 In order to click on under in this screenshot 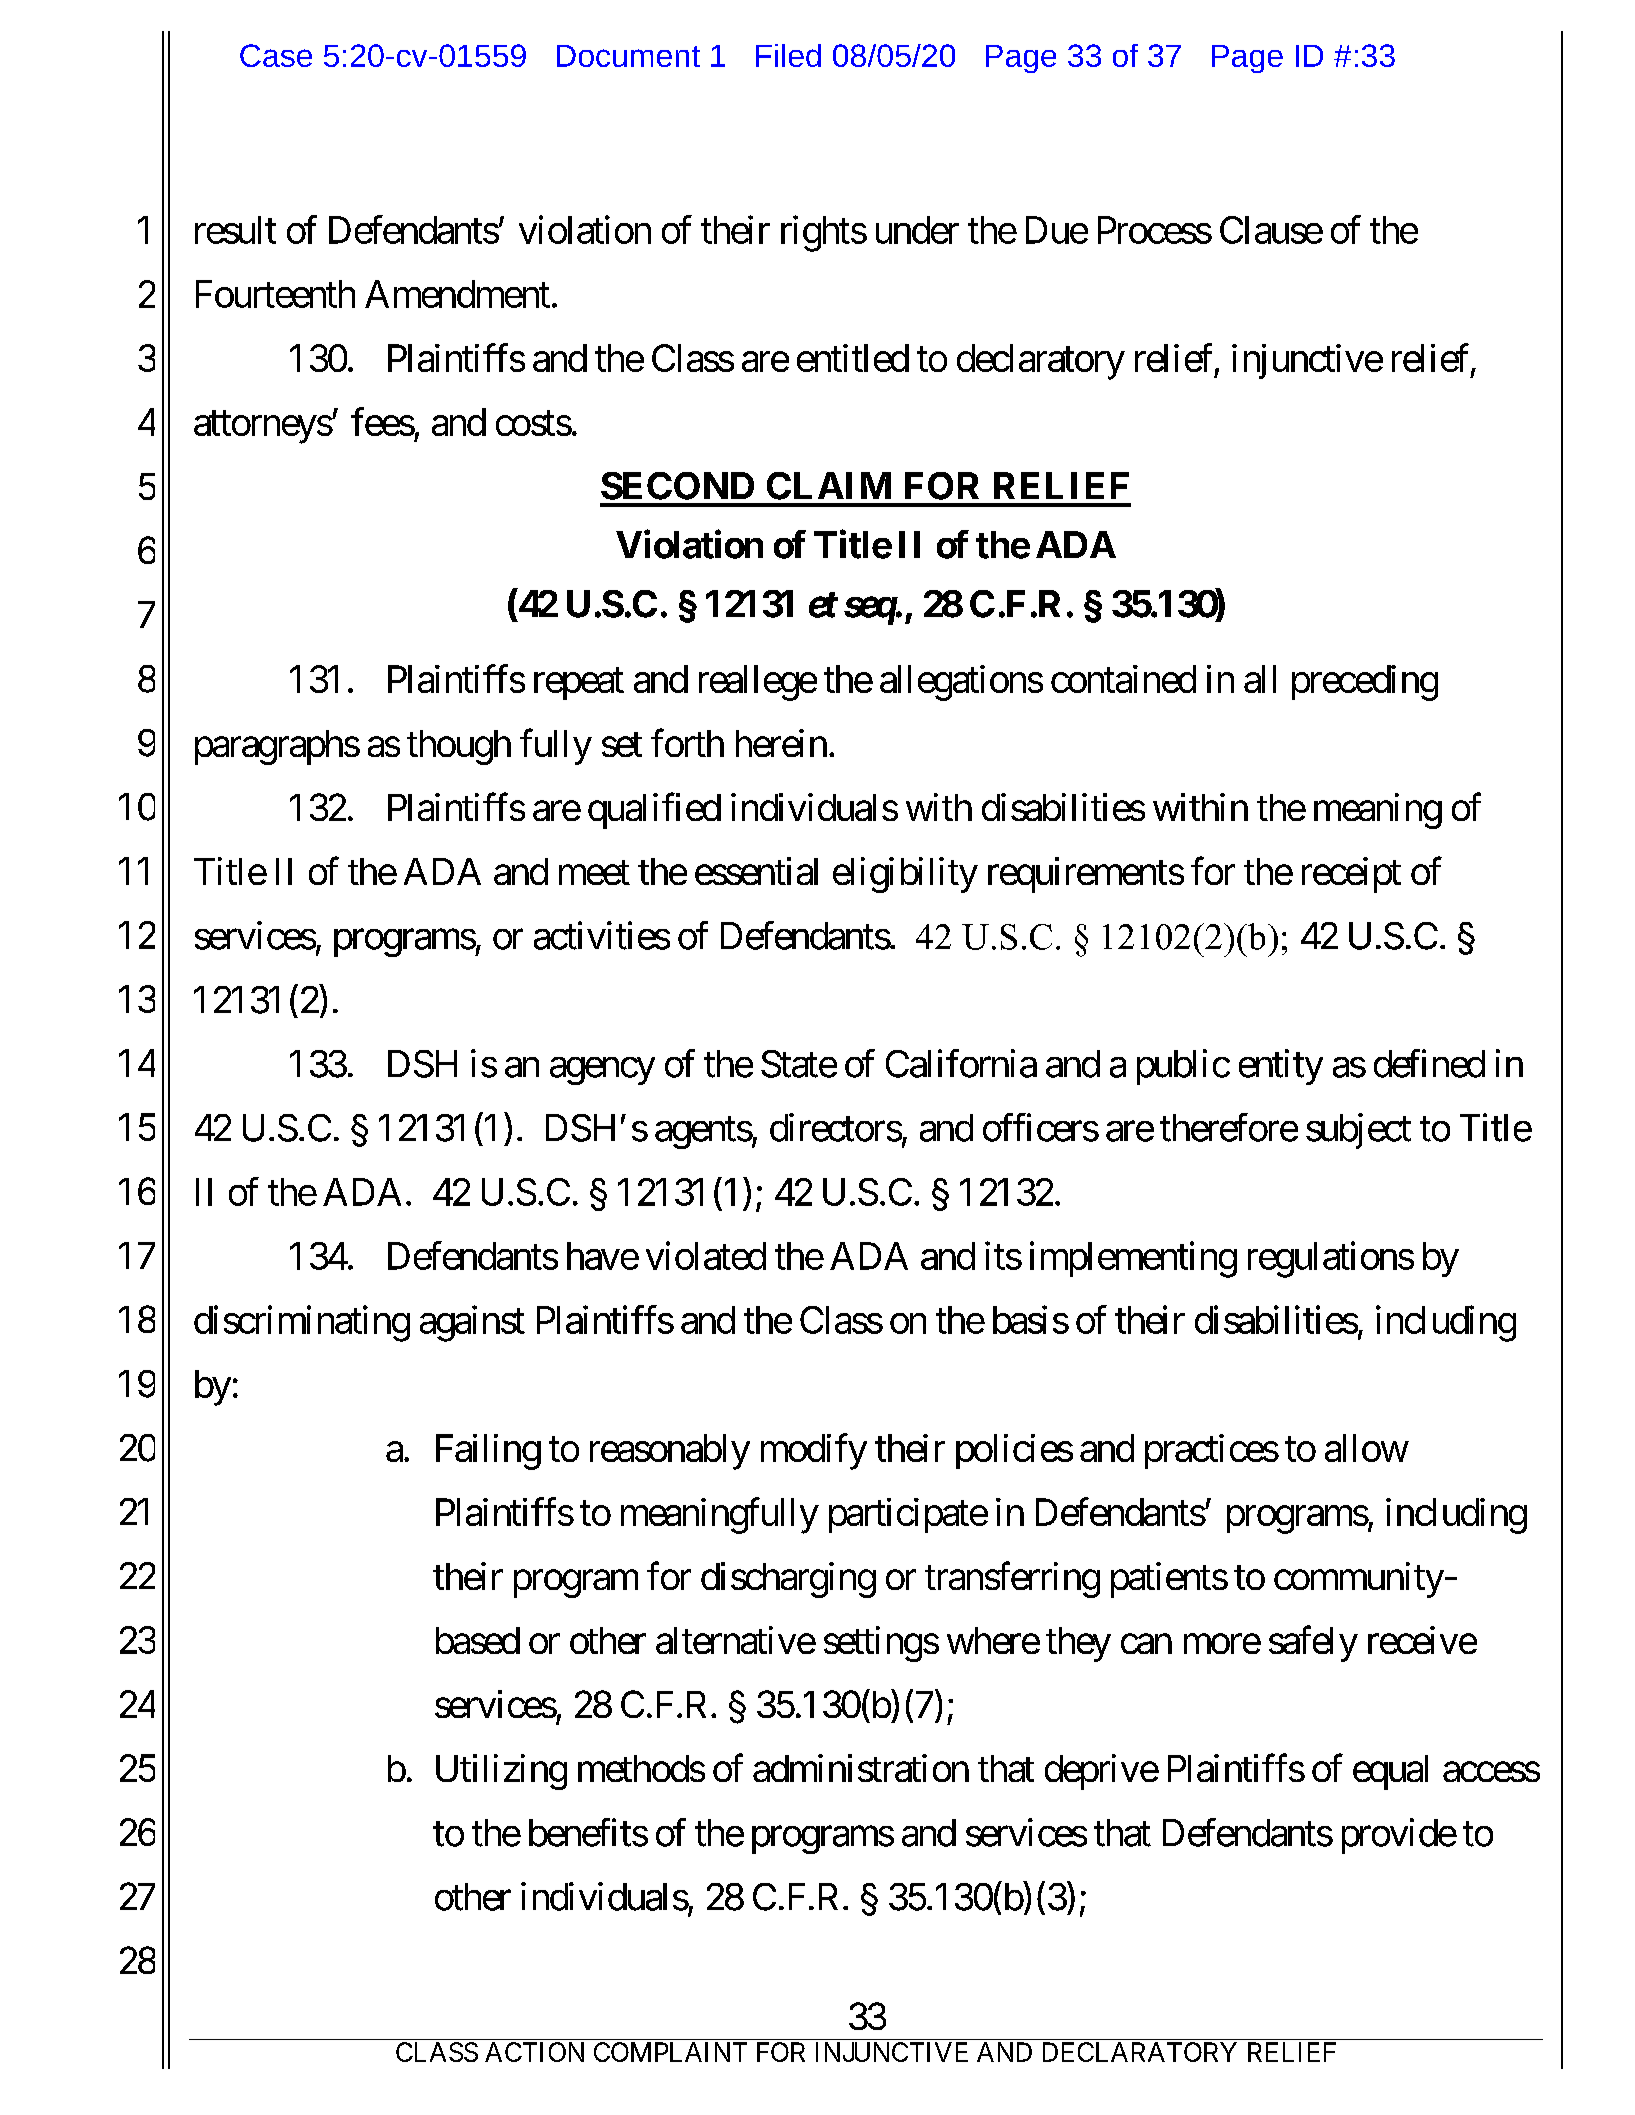, I will do `click(917, 230)`.
